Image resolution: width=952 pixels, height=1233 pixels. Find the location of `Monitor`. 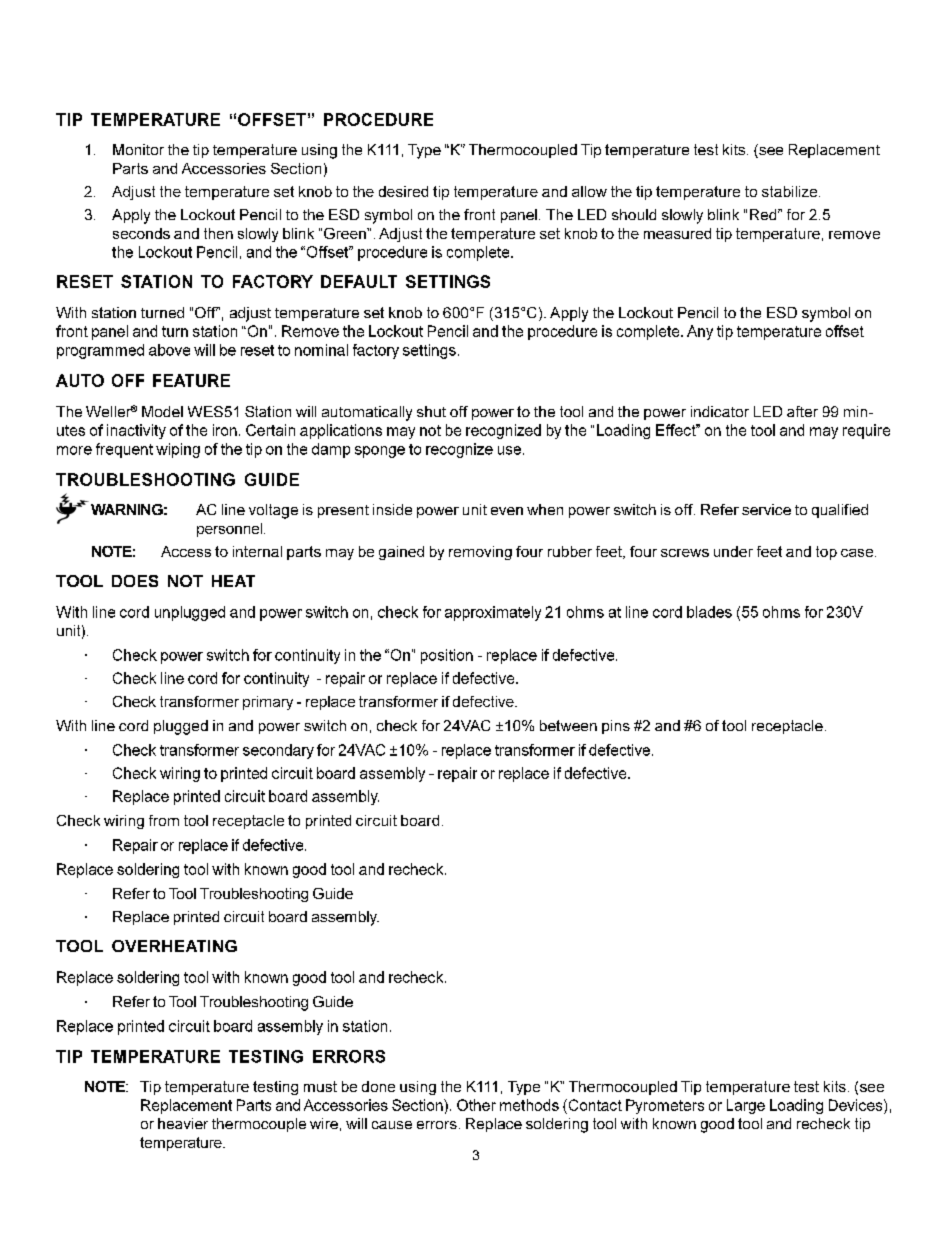

Monitor is located at coordinates (138, 149).
